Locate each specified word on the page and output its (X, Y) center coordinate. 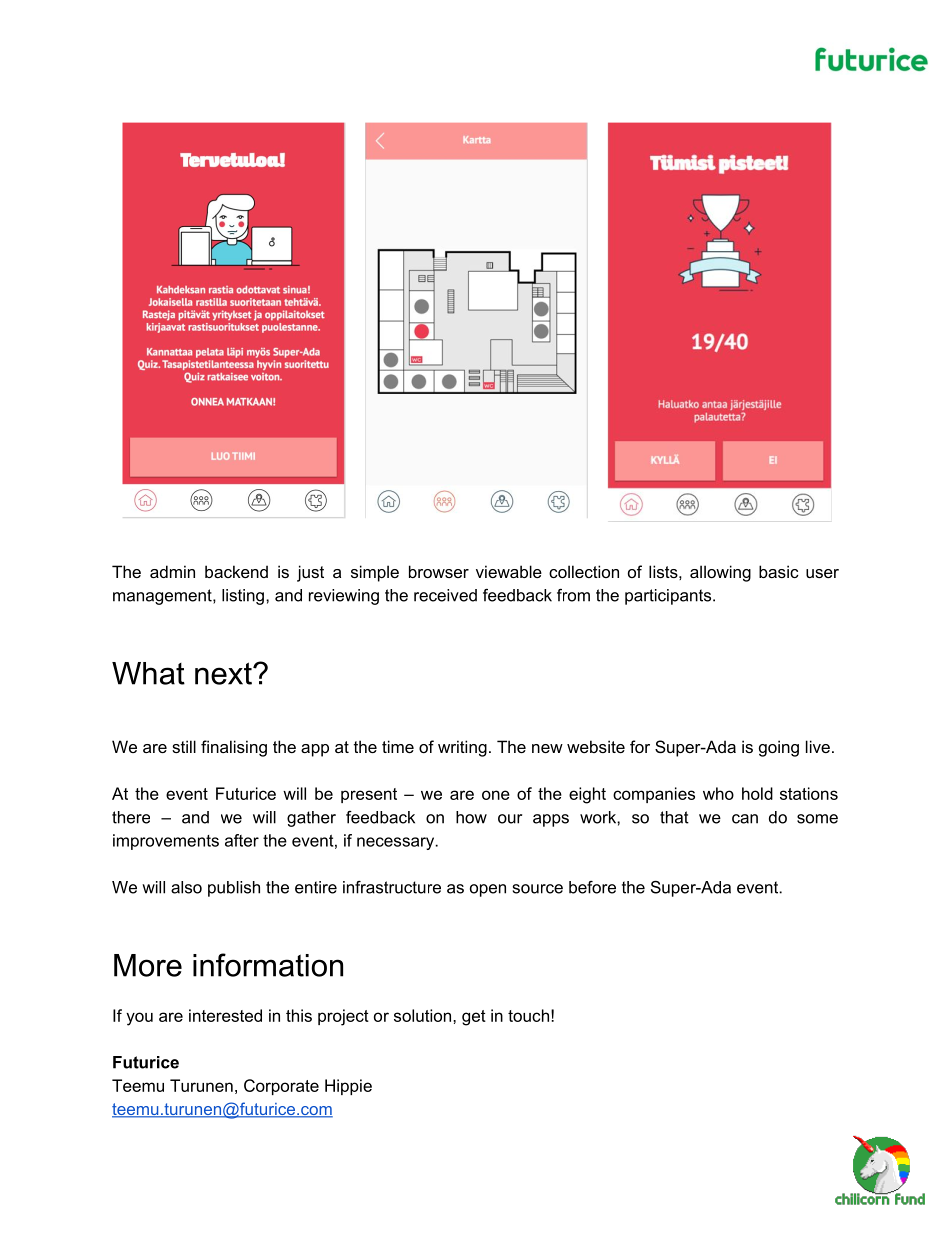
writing (462, 748)
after (242, 840)
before (592, 887)
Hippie (348, 1087)
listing (243, 597)
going (779, 748)
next (224, 673)
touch (528, 1015)
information (268, 965)
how (471, 817)
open (488, 890)
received (445, 595)
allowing (720, 573)
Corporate (281, 1087)
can (745, 819)
